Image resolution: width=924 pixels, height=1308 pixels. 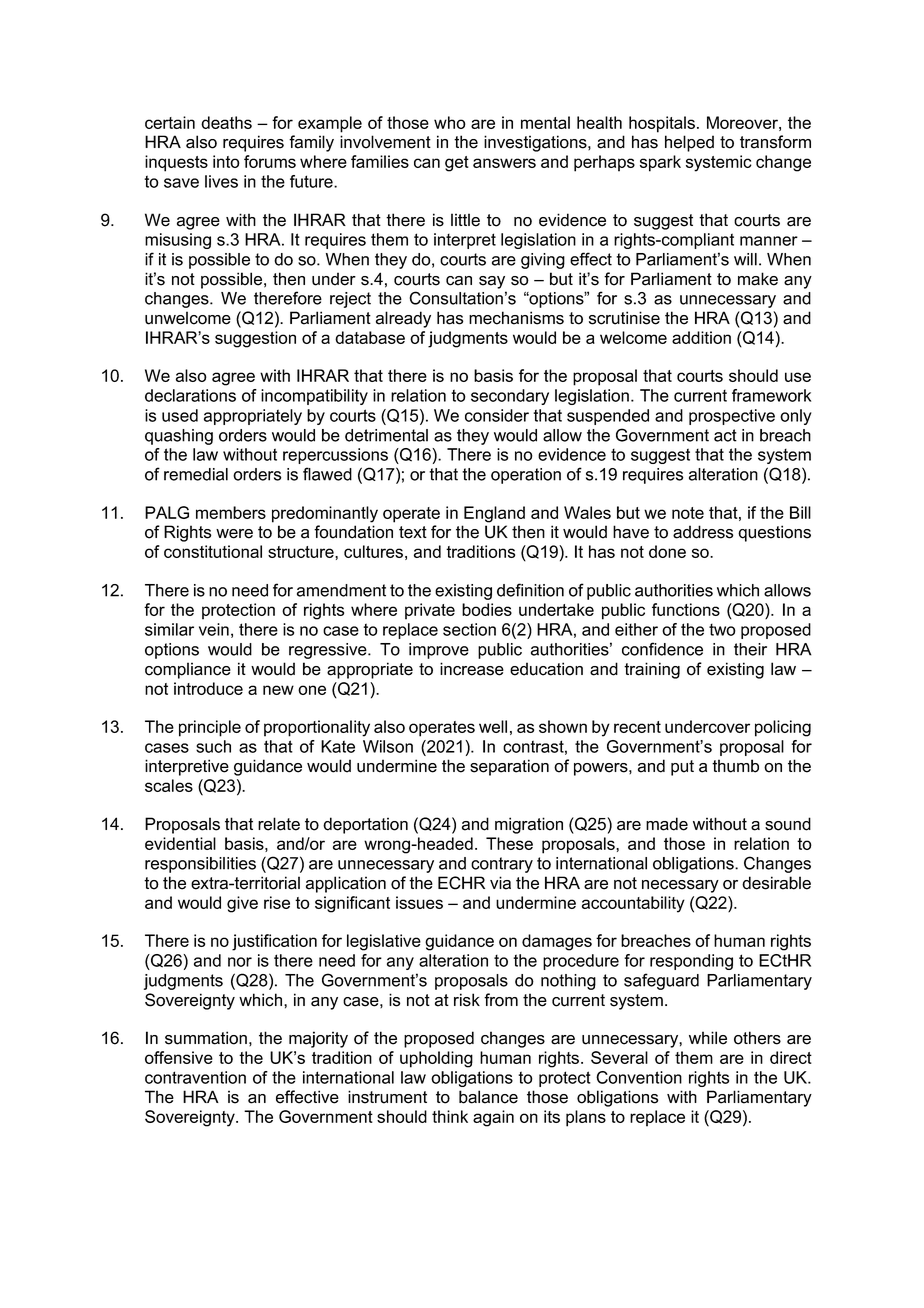 What do you see at coordinates (504, 163) in the screenshot?
I see `answers` at bounding box center [504, 163].
